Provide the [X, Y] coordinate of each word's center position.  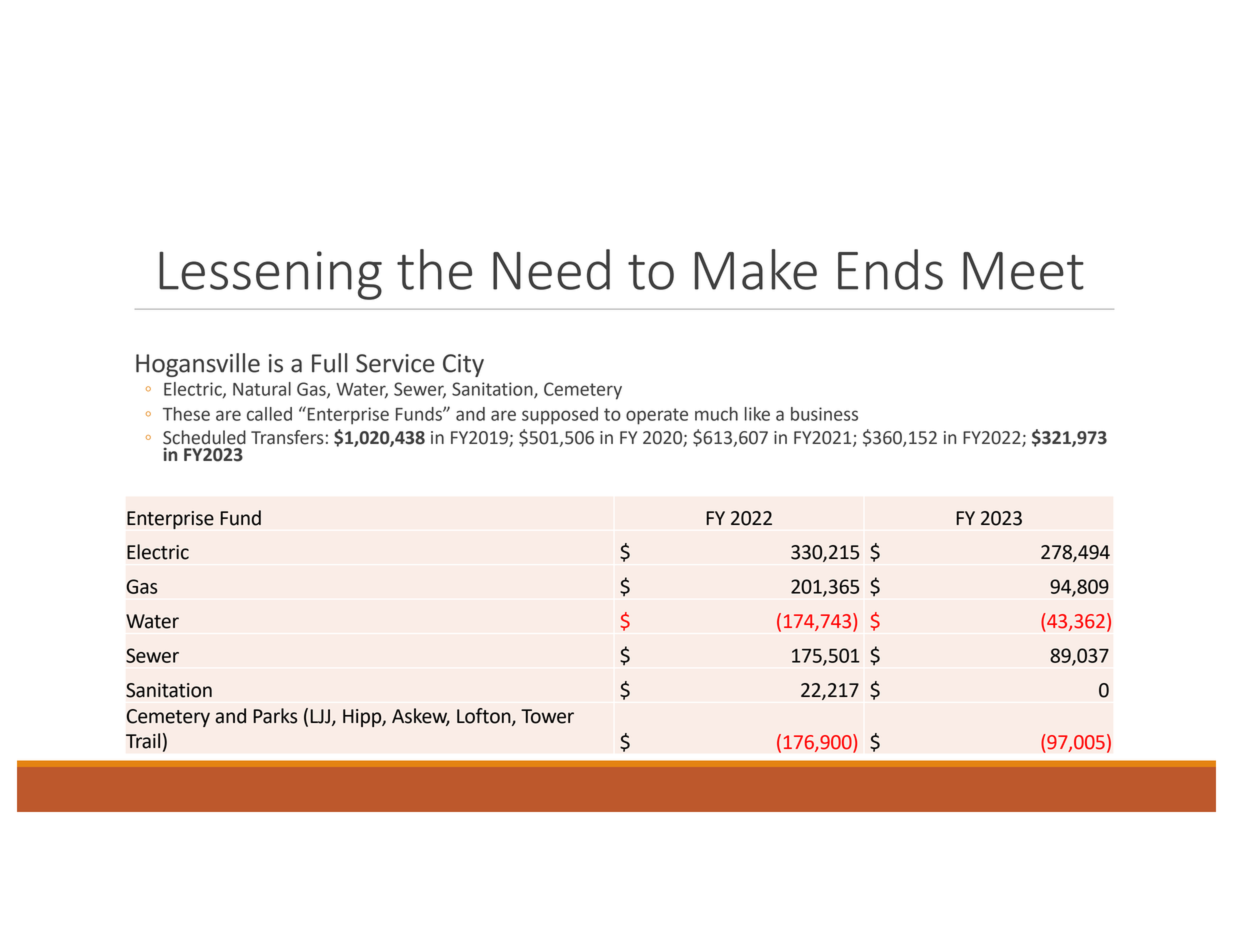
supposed [560, 416]
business [824, 414]
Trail [143, 741]
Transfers [287, 437]
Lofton [485, 717]
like [757, 414]
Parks [275, 716]
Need [551, 269]
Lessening [270, 275]
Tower [547, 716]
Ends [890, 269]
